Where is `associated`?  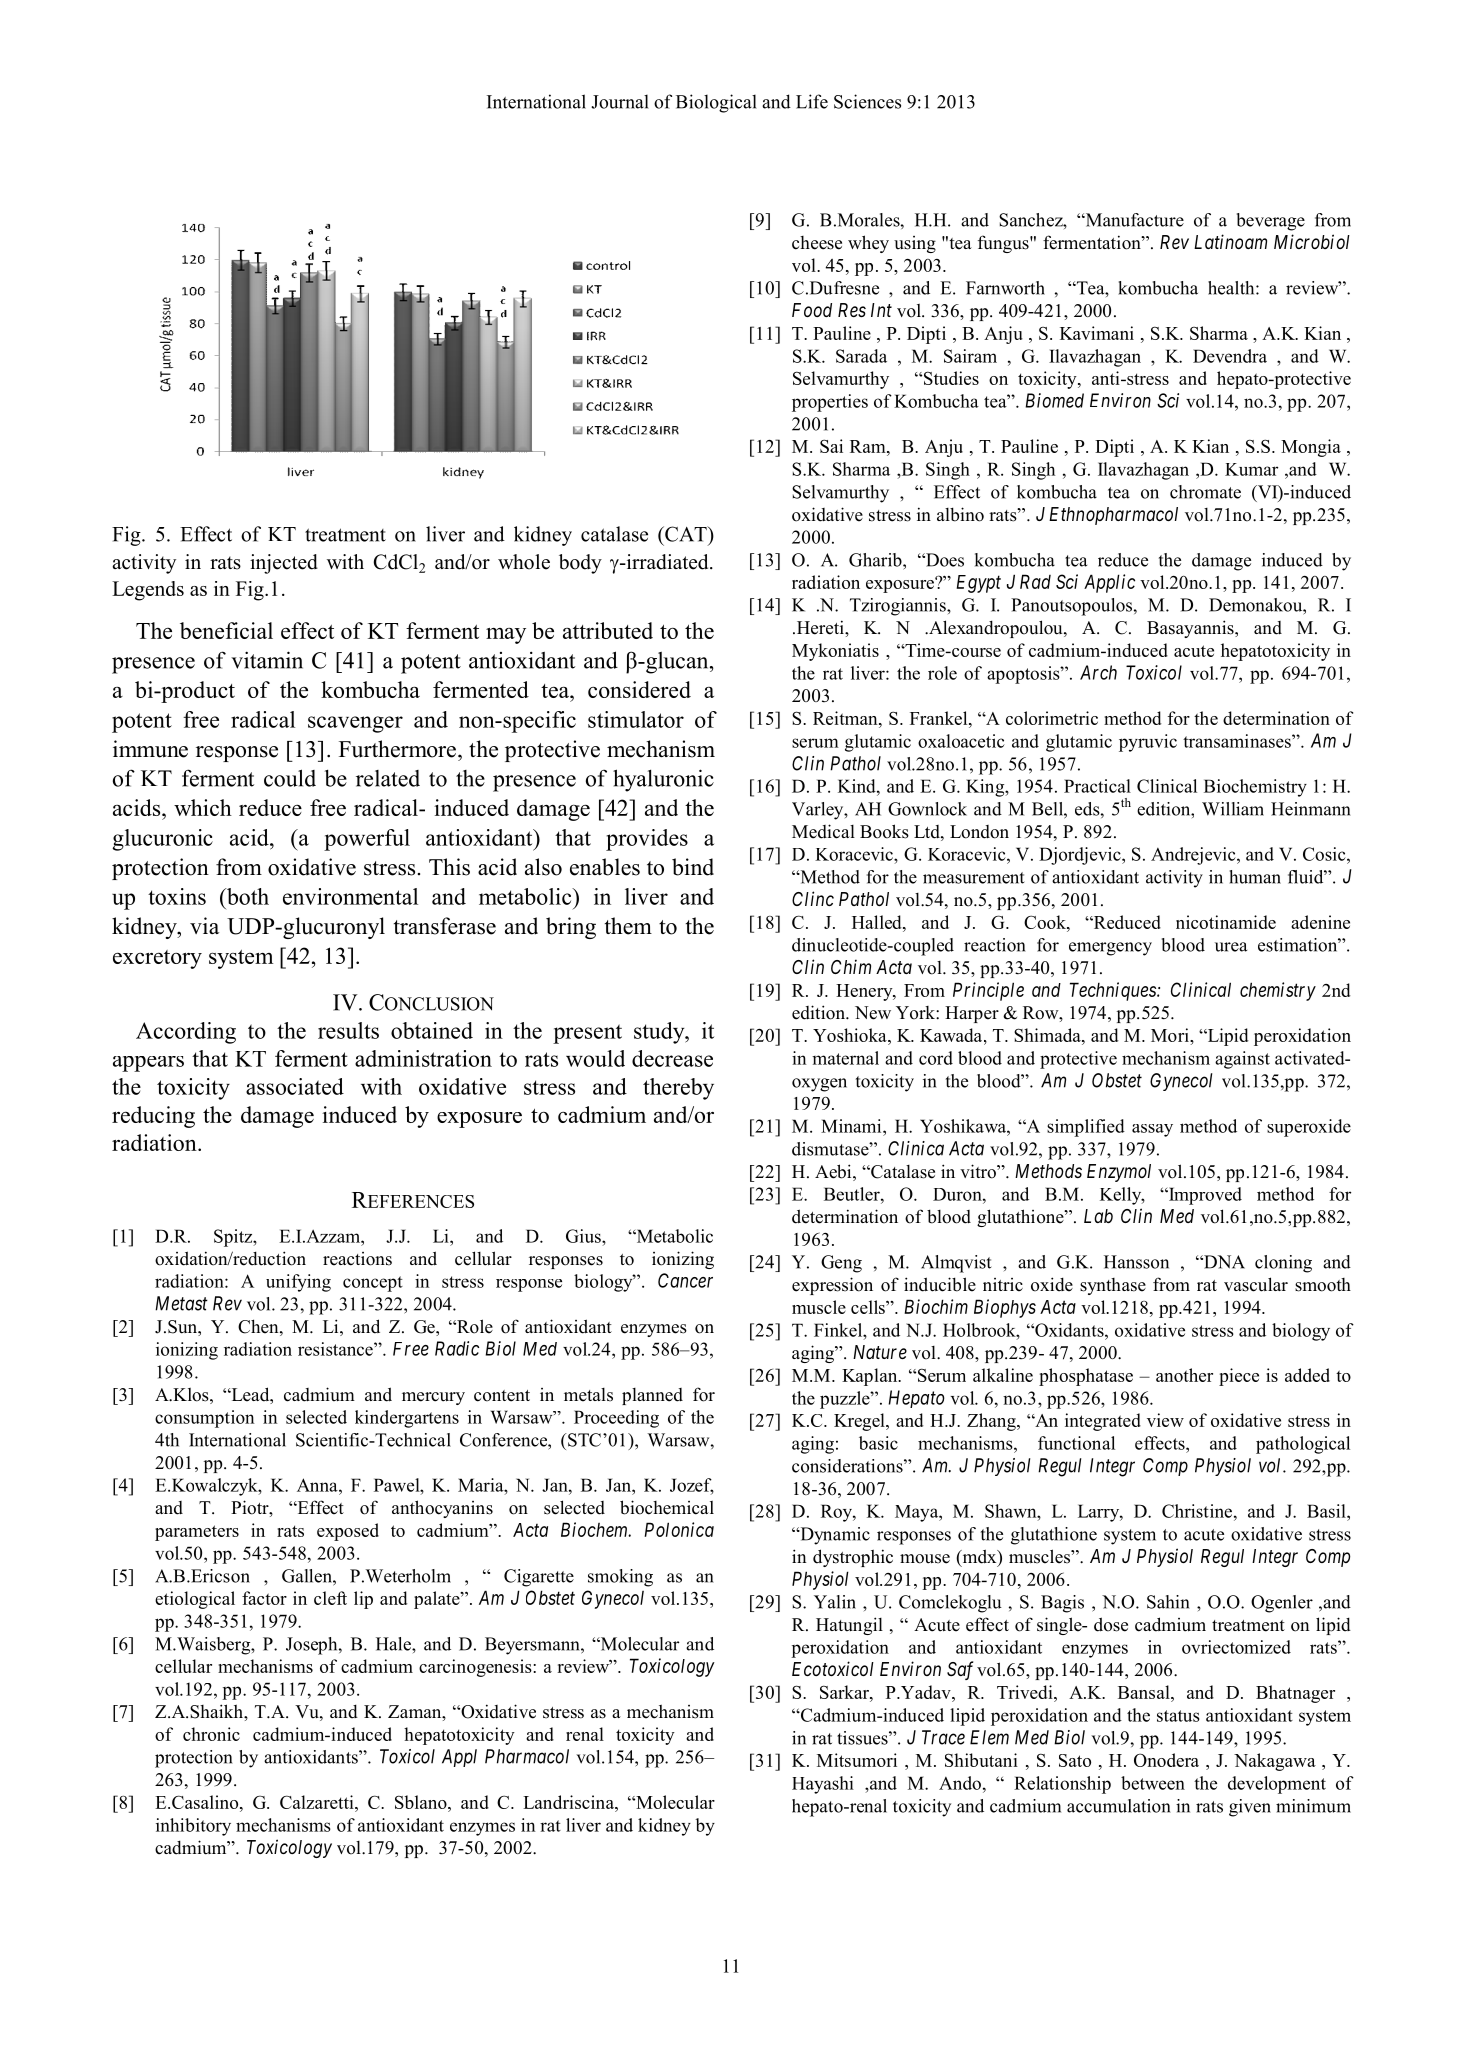
associated is located at coordinates (295, 1086).
